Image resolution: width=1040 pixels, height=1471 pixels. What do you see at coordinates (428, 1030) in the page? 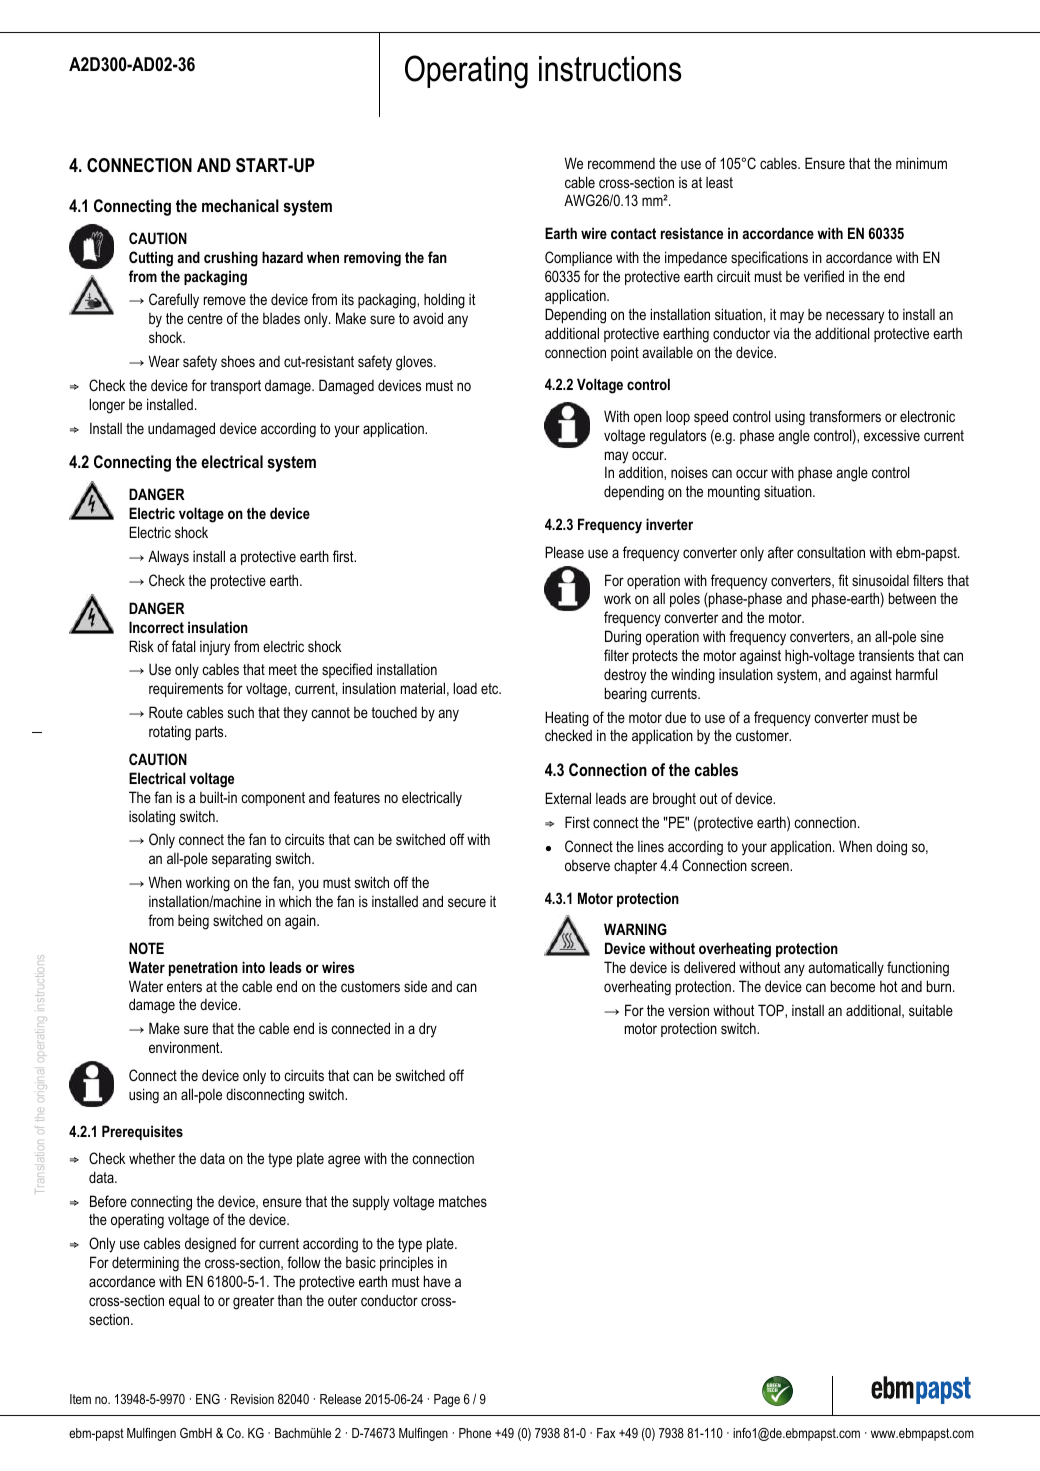
I see `dry` at bounding box center [428, 1030].
